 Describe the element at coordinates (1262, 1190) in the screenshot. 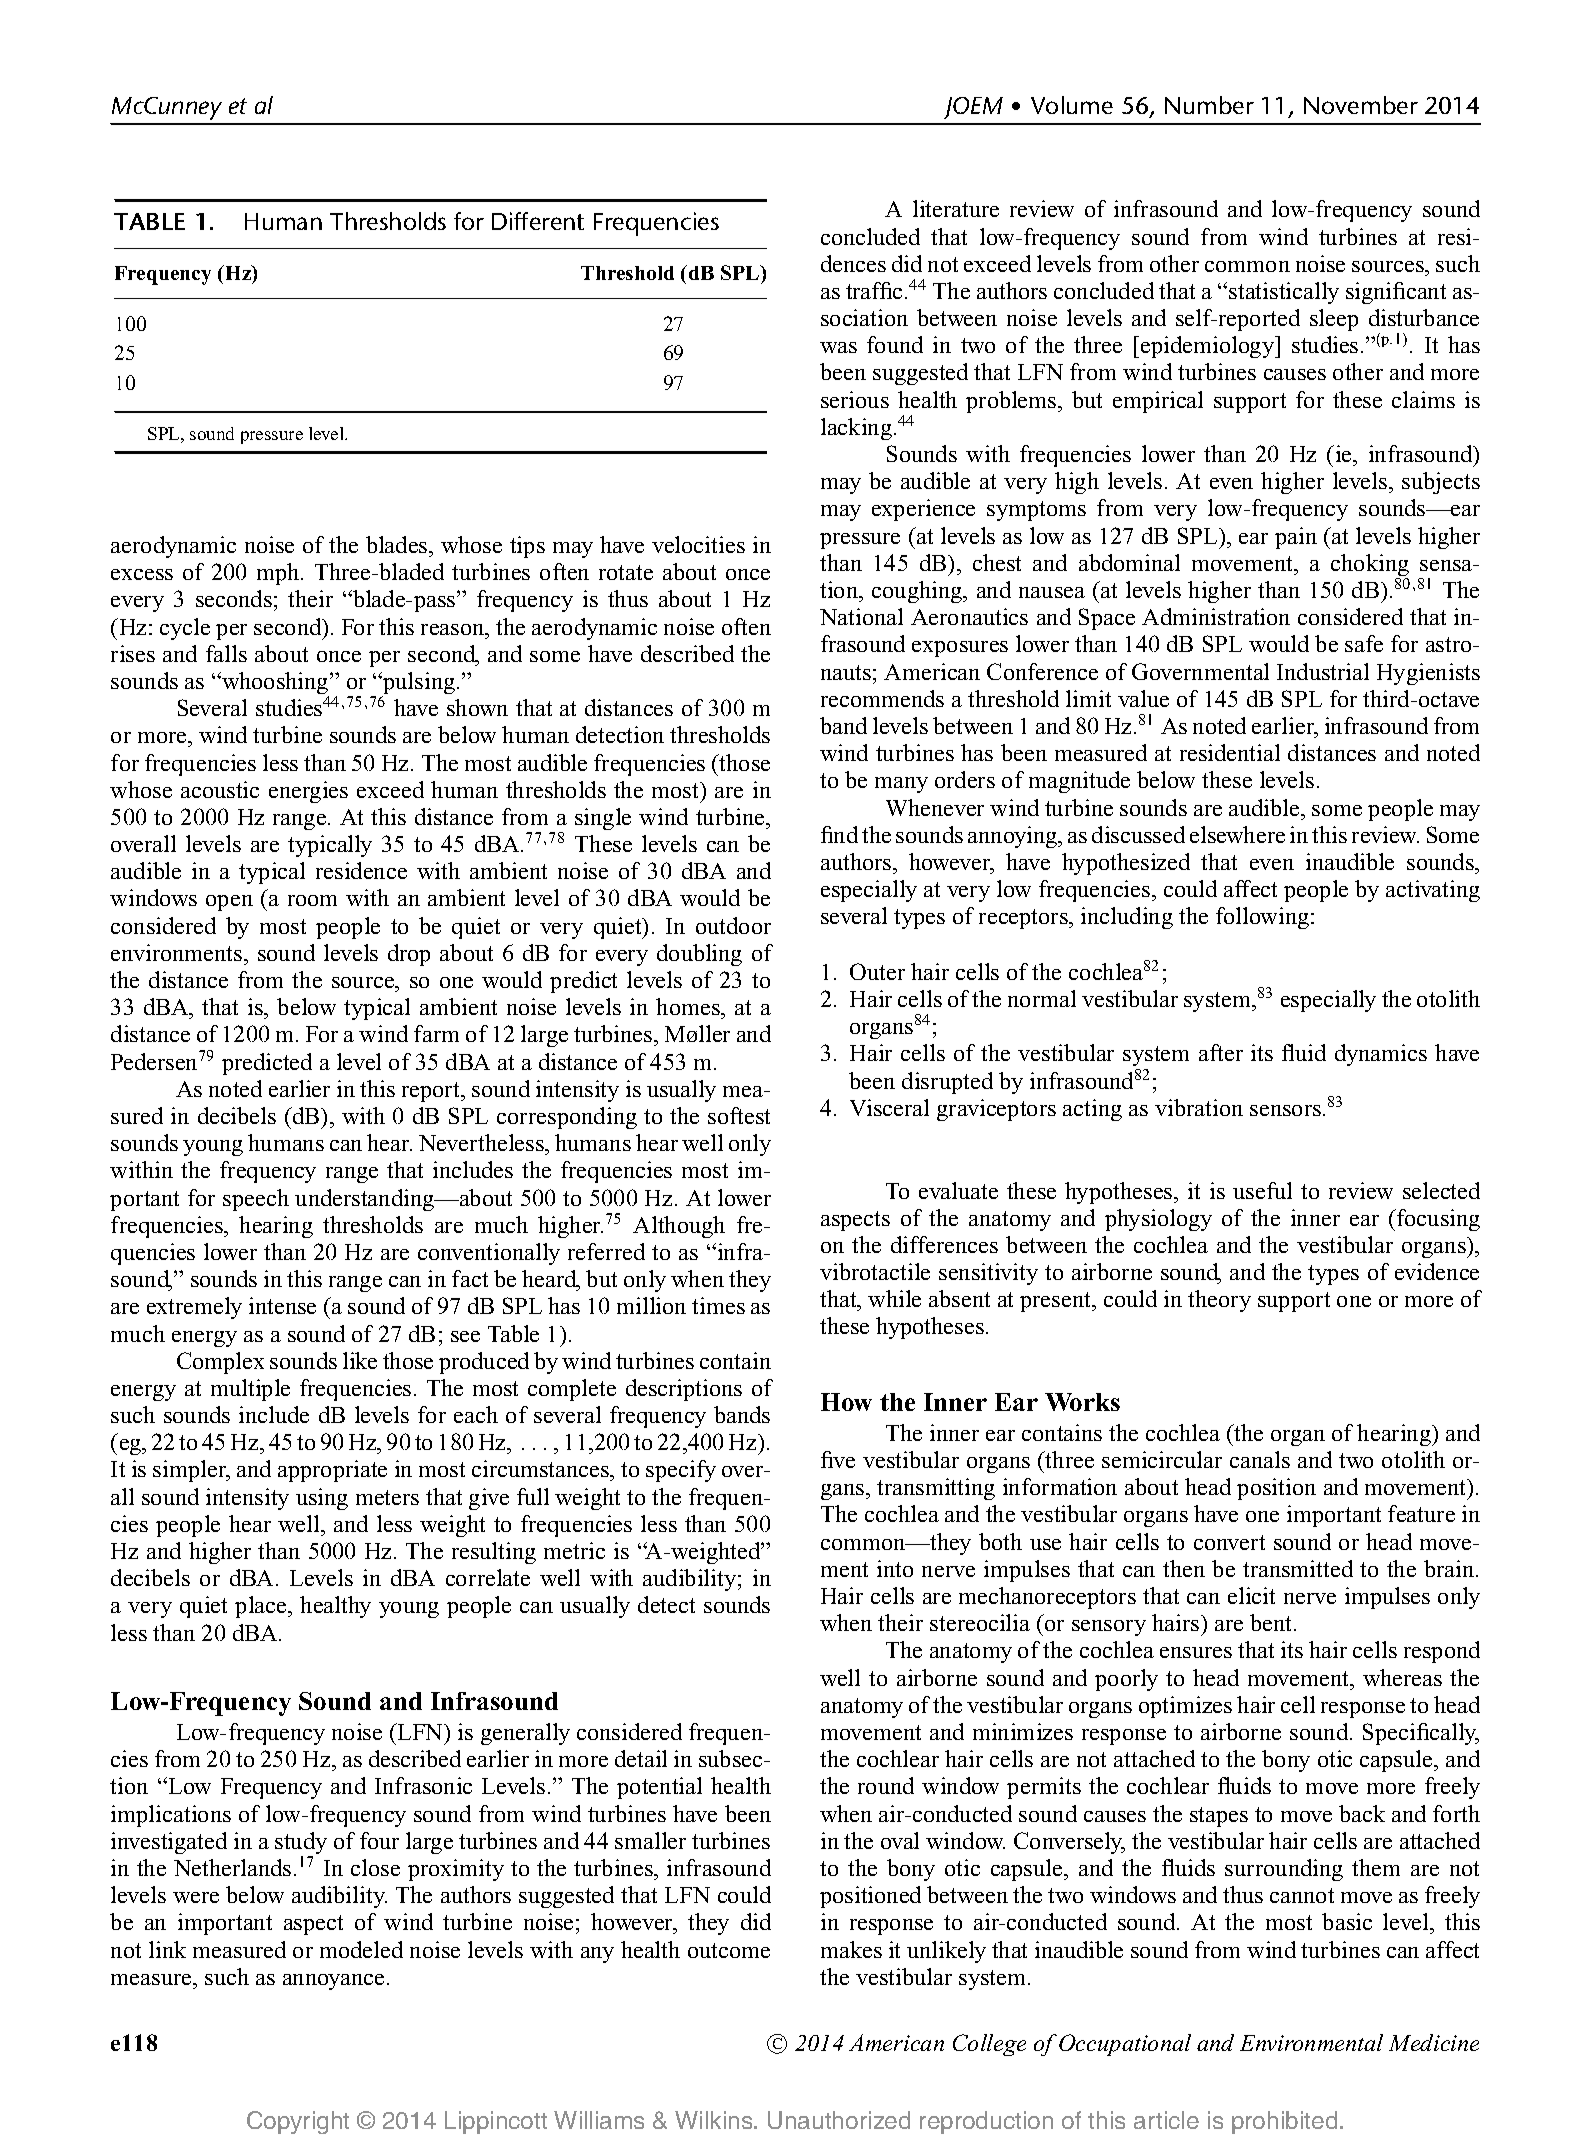

I see `useful` at that location.
